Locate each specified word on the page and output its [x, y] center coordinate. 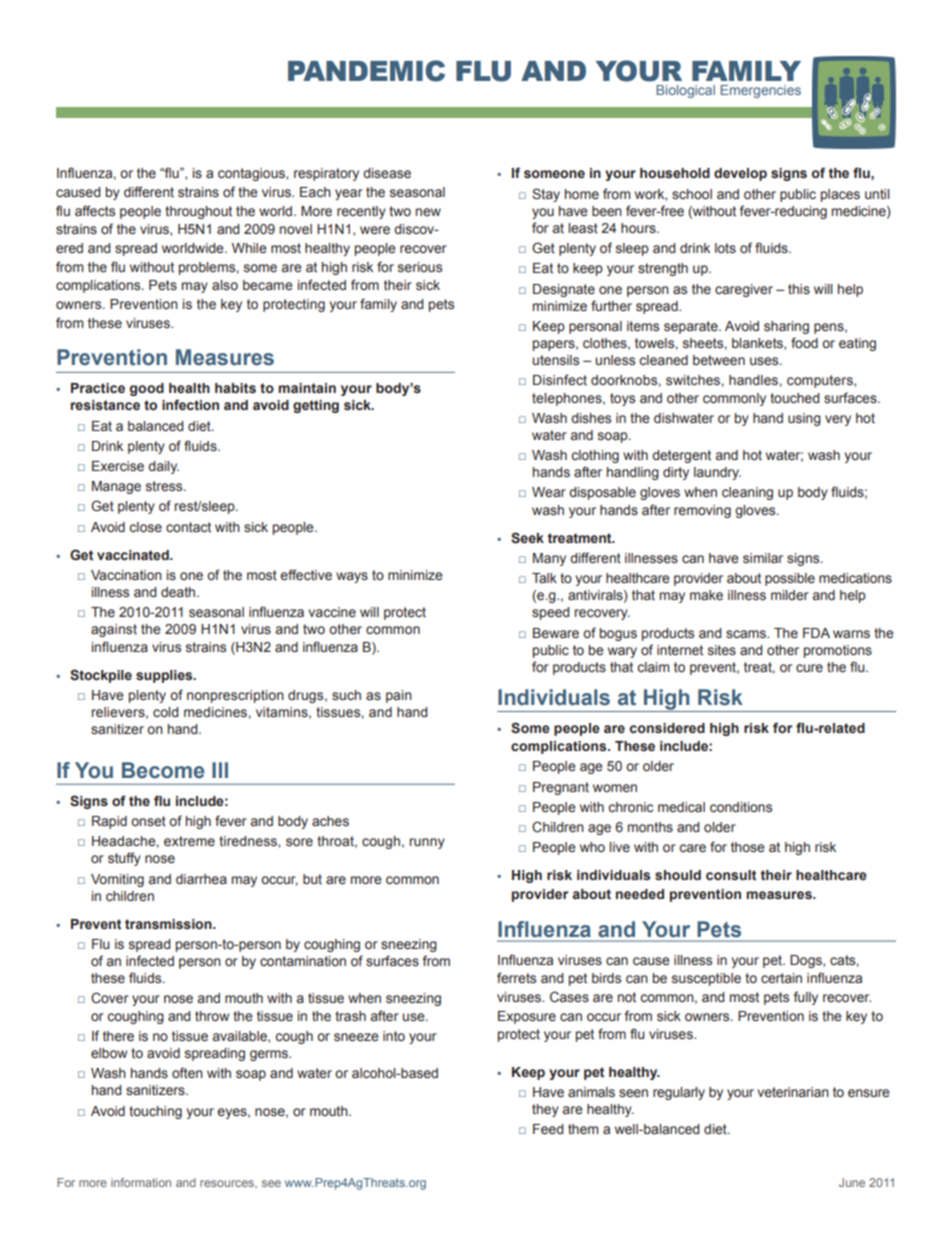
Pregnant [561, 788]
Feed [548, 1129]
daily [163, 467]
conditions [741, 807]
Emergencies [761, 91]
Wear [549, 492]
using [804, 419]
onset [148, 821]
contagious [252, 174]
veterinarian [793, 1092]
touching [155, 1112]
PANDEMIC [366, 71]
